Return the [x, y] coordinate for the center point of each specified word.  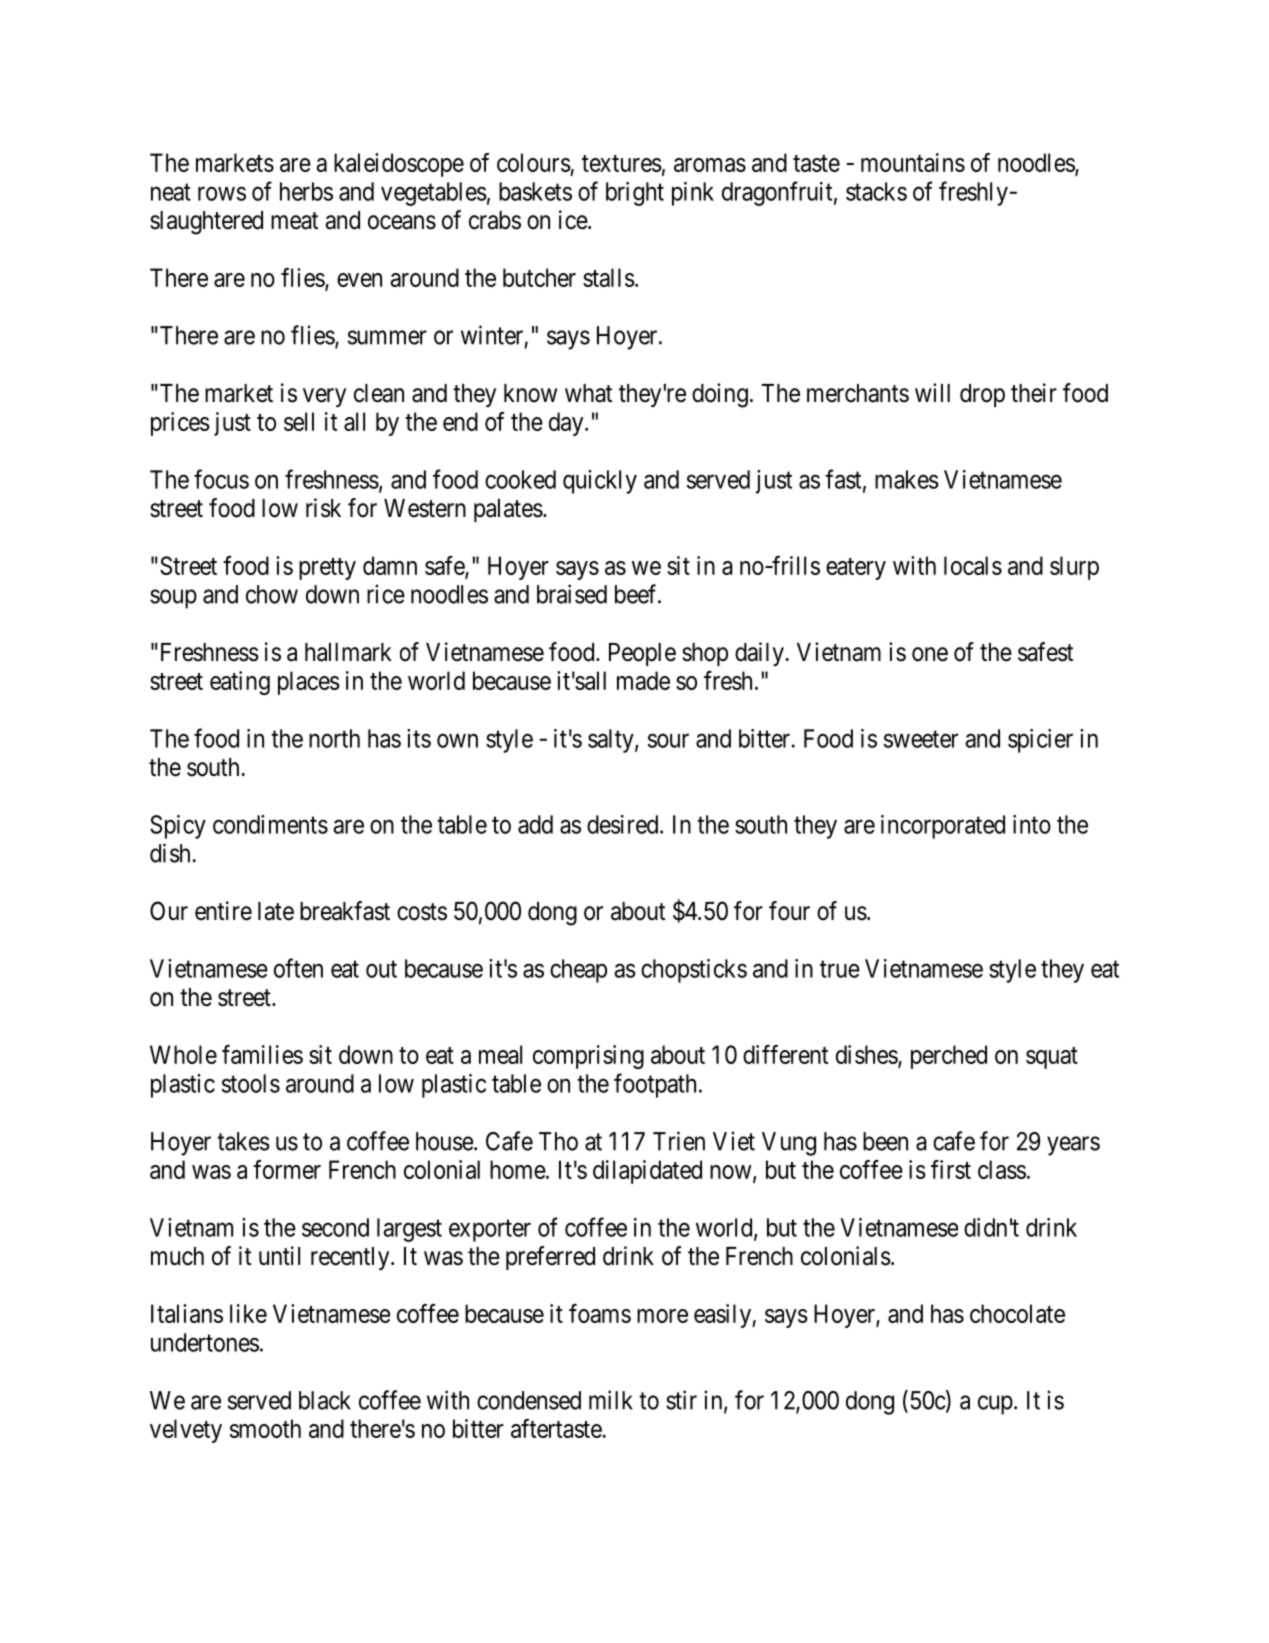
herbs [306, 191]
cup [995, 1405]
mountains [913, 162]
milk [611, 1400]
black [325, 1400]
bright [635, 194]
